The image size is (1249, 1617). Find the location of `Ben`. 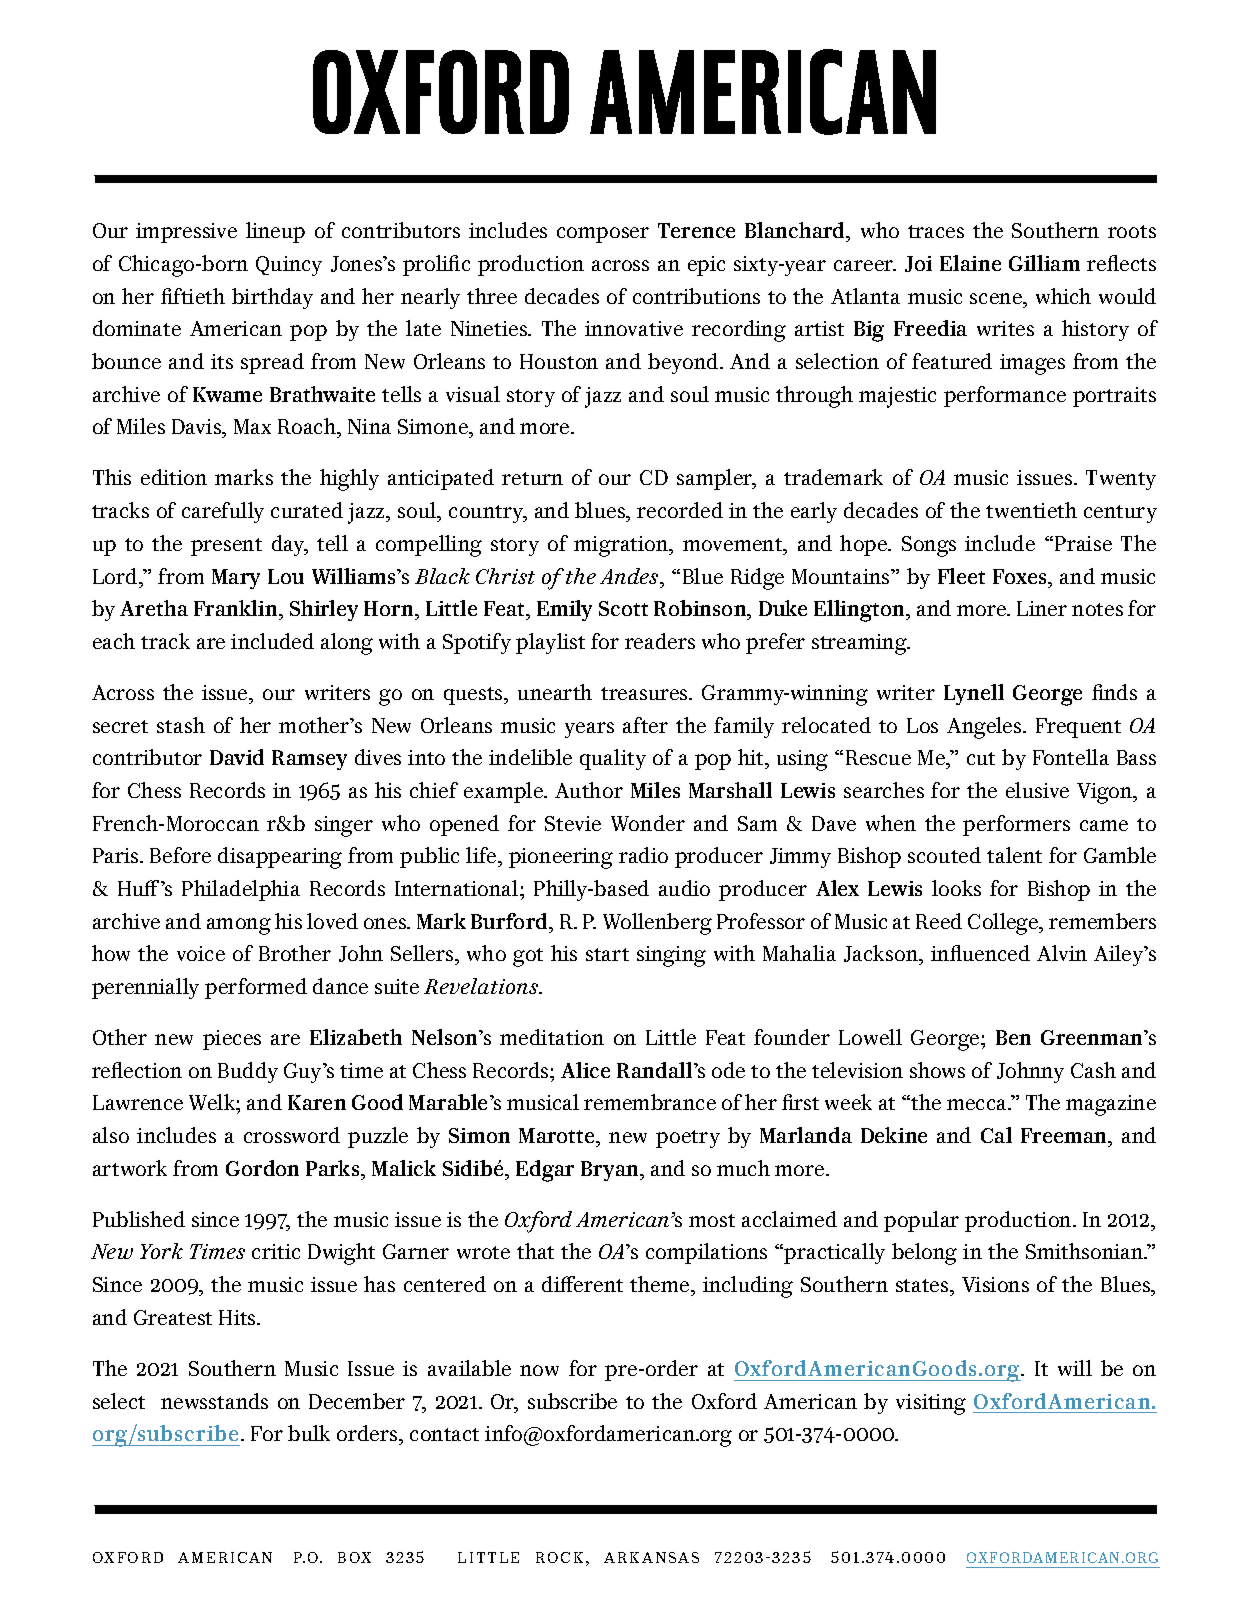

Ben is located at coordinates (1013, 1037).
